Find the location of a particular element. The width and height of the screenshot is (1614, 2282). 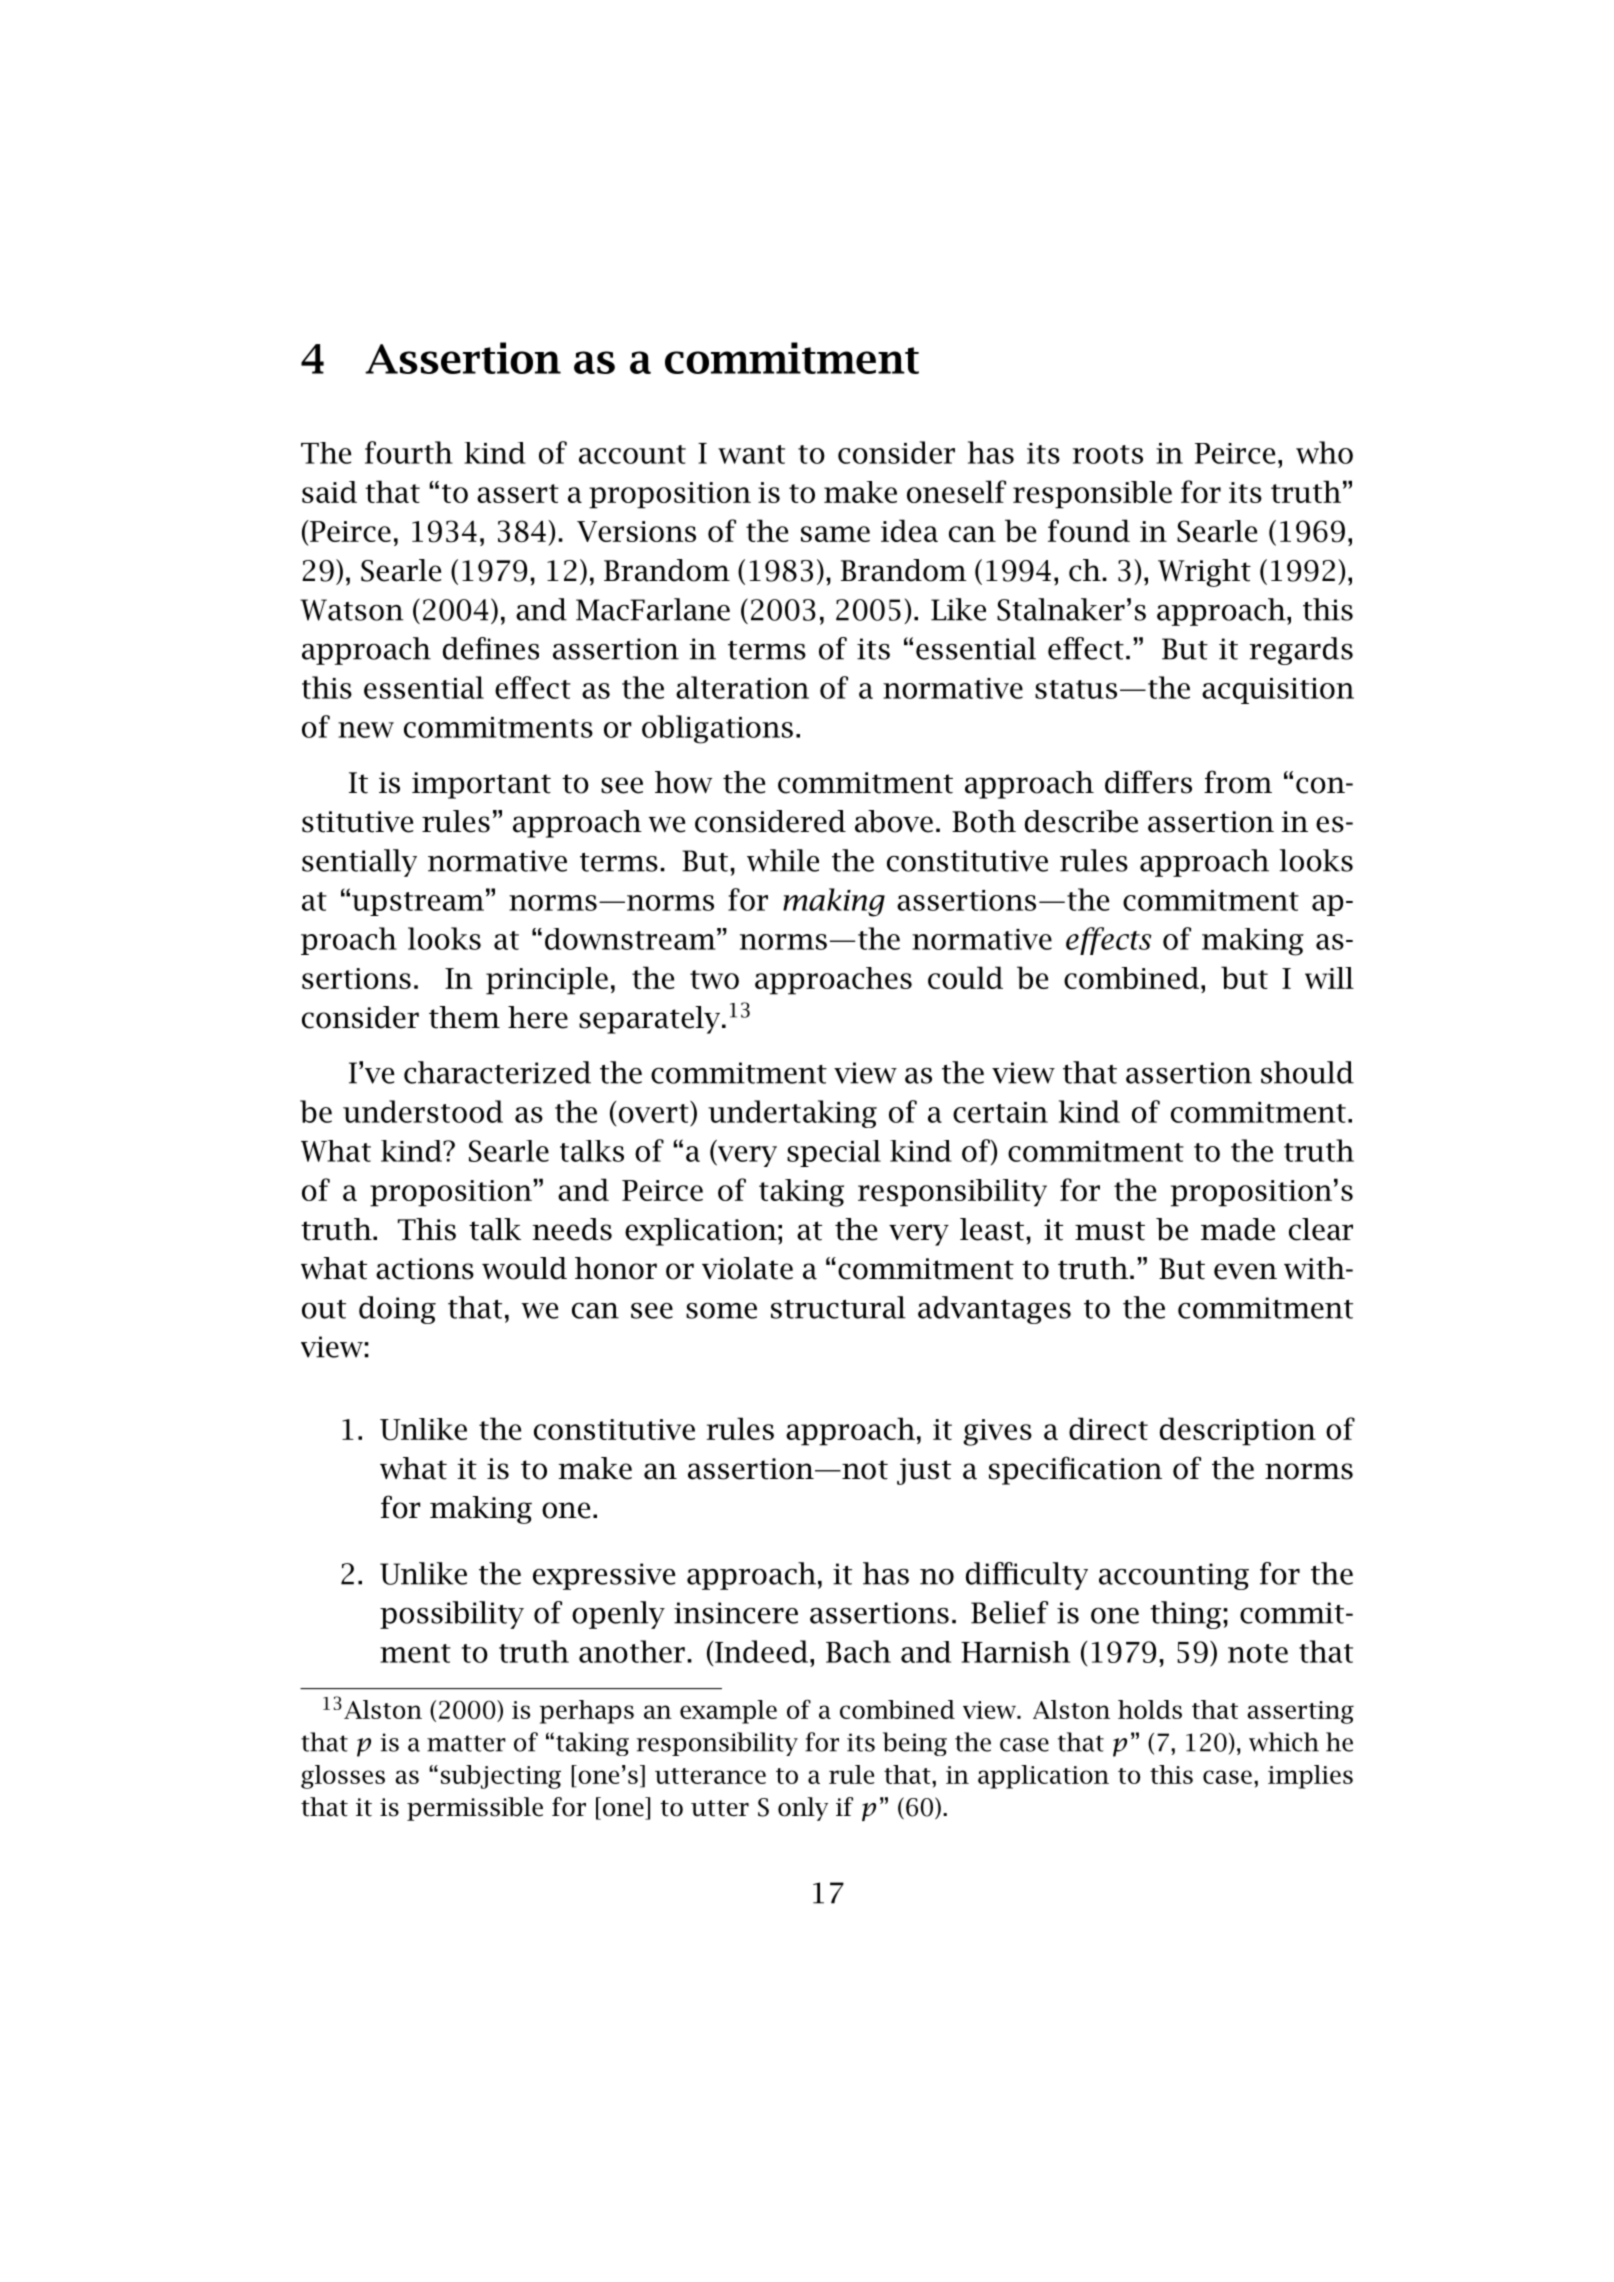

fourth is located at coordinates (409, 452).
